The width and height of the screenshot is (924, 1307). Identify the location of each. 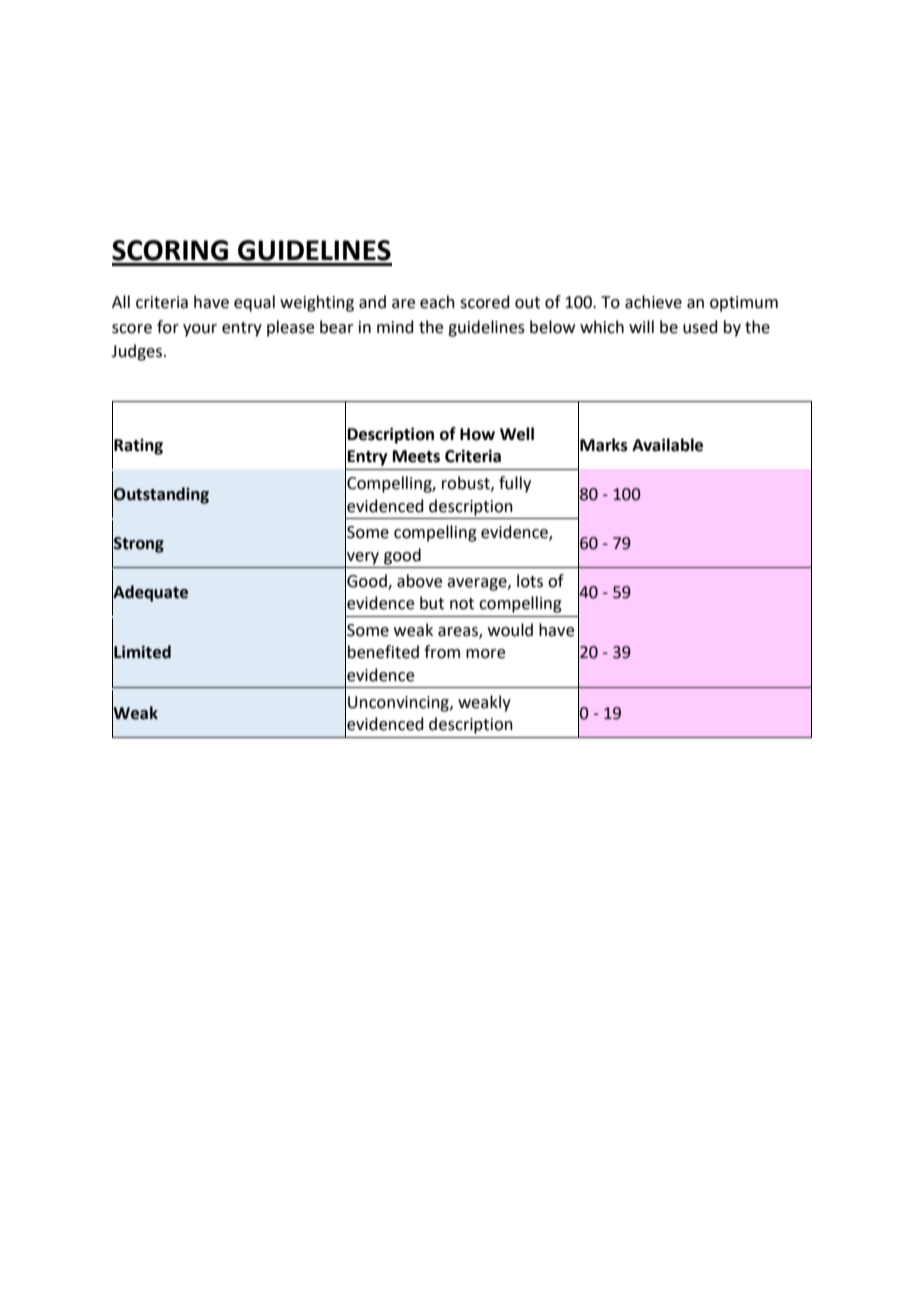
(437, 302).
